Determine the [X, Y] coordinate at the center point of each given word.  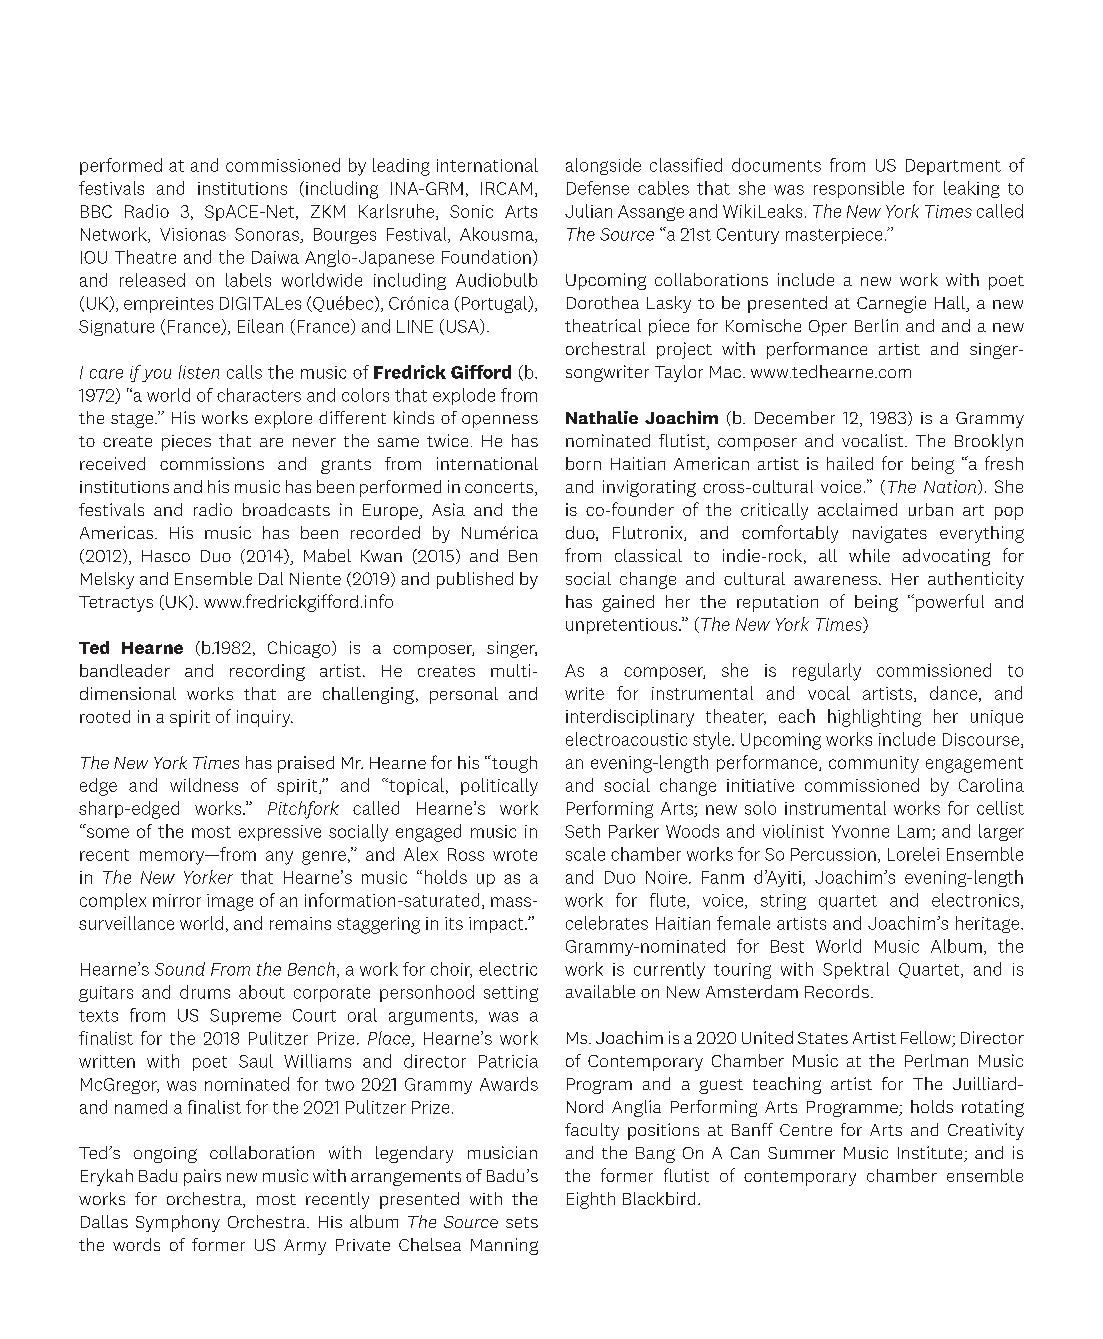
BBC [96, 211]
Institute [931, 1154]
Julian [588, 211]
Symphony [178, 1223]
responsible [859, 189]
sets [522, 1222]
